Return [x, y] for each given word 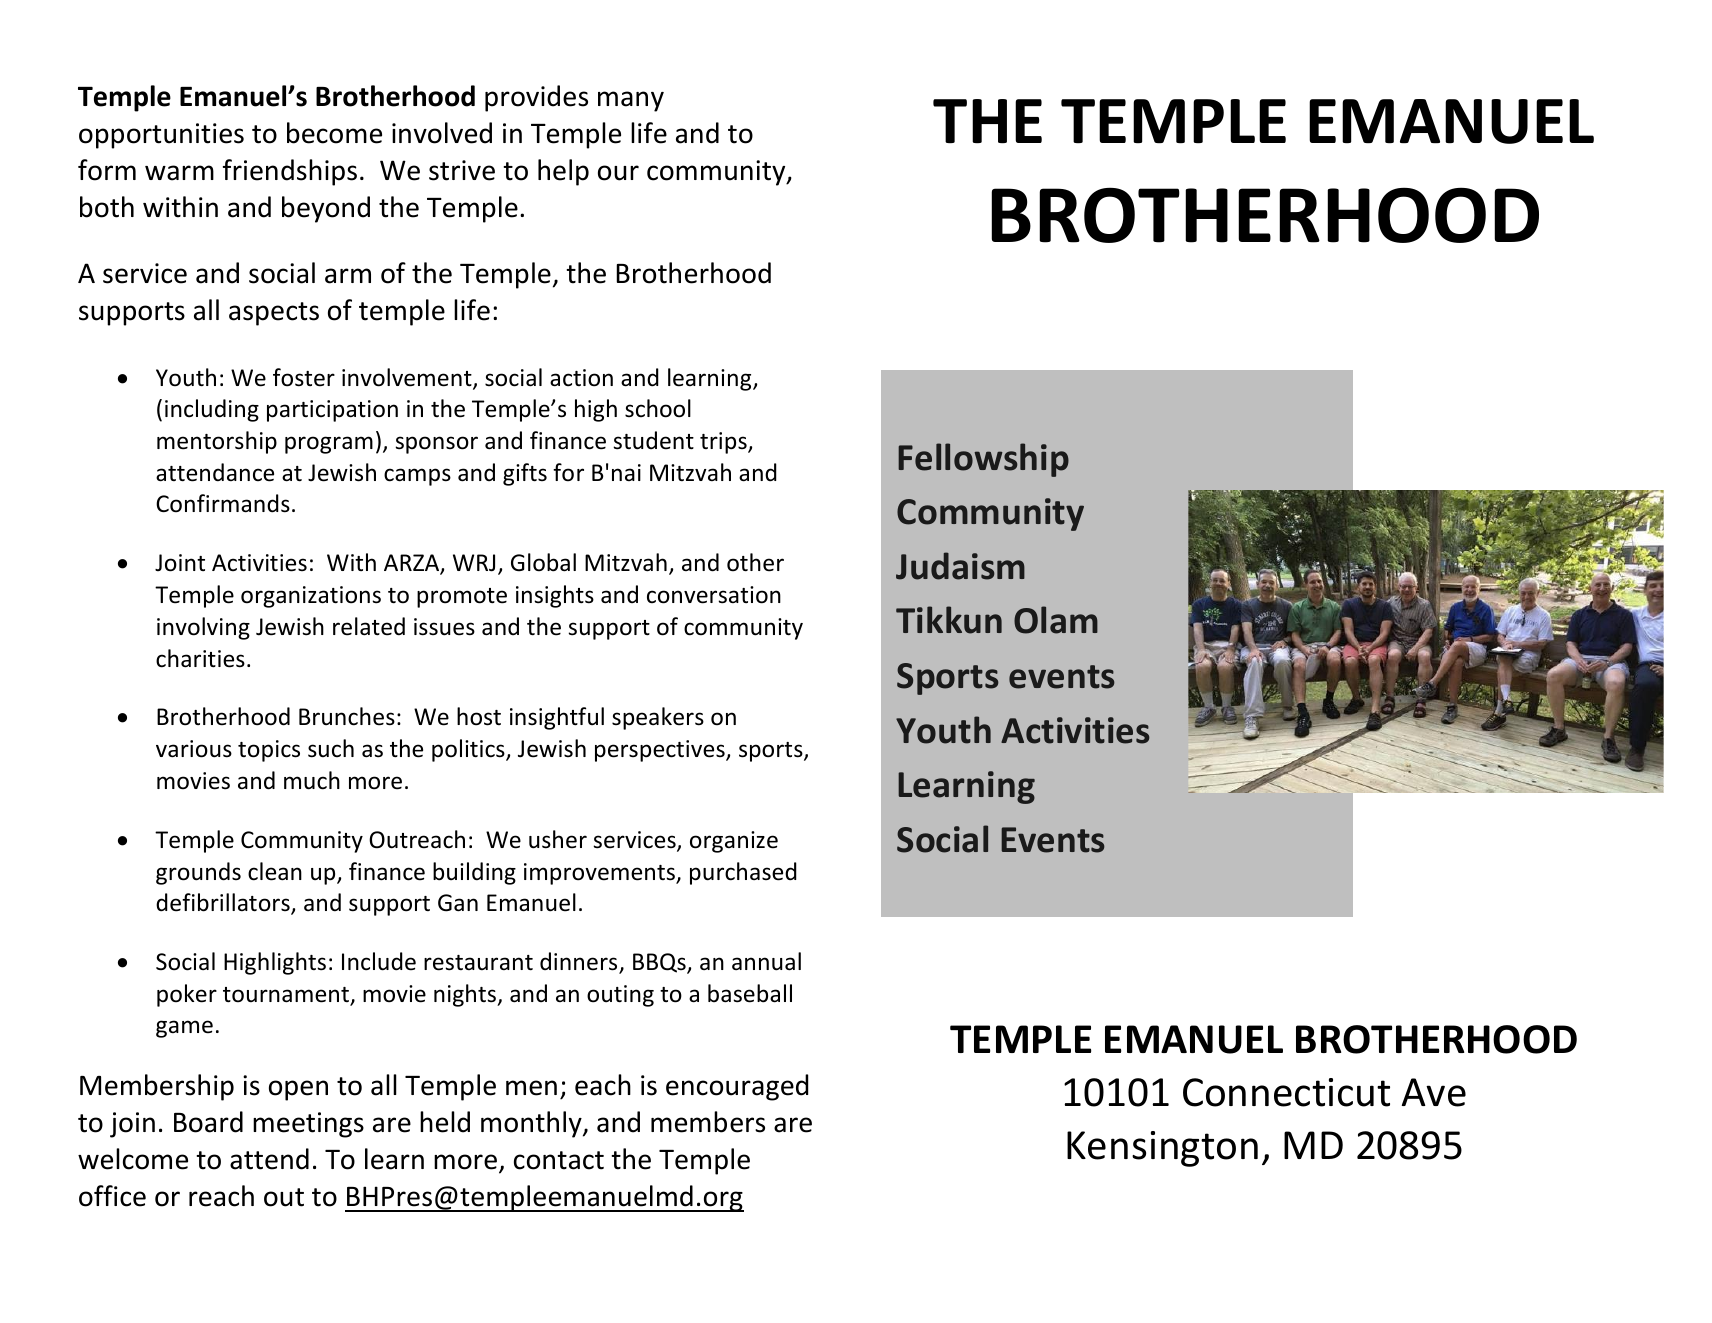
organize [734, 842]
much [312, 780]
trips [724, 443]
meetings [308, 1125]
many [631, 101]
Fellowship [983, 460]
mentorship [217, 442]
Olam [1056, 620]
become [334, 133]
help [563, 172]
